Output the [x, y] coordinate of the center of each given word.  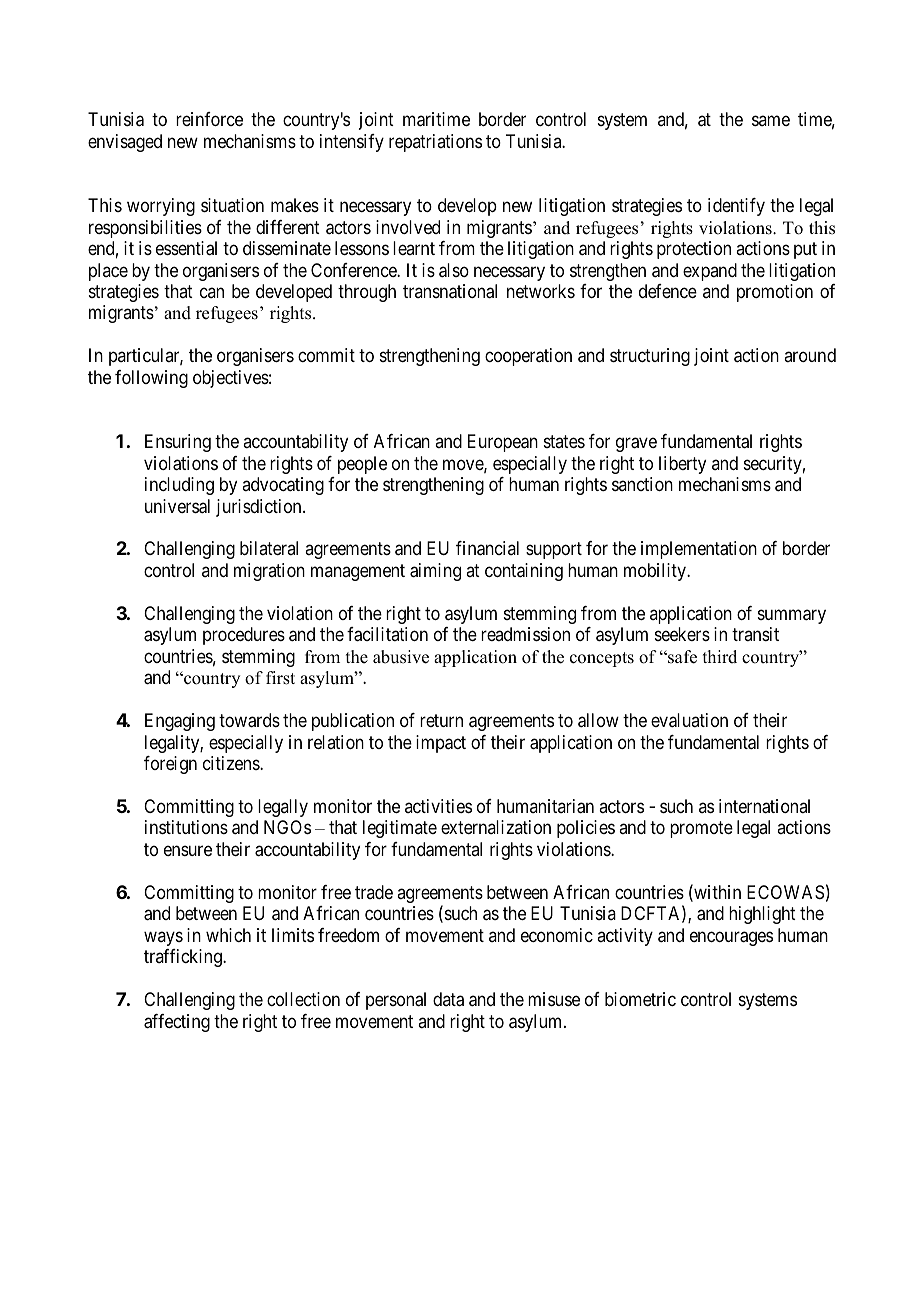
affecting [177, 1023]
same [771, 121]
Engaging [180, 722]
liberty [682, 465]
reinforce [209, 119]
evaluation [689, 720]
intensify [352, 143]
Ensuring [178, 443]
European [503, 443]
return [441, 720]
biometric [640, 999]
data [448, 999]
